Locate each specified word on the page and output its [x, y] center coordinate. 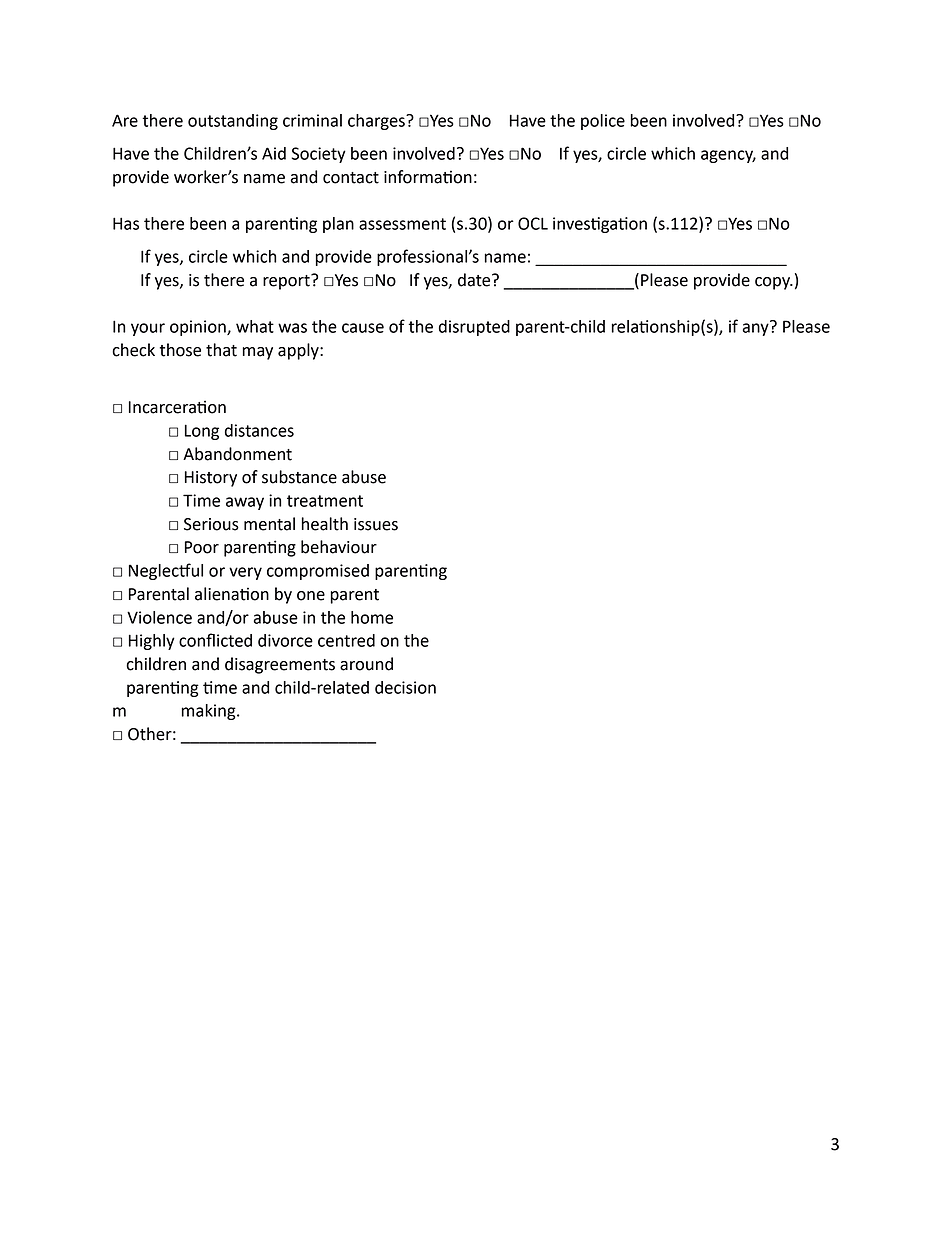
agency [728, 156]
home [372, 617]
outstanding [233, 122]
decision [405, 687]
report [287, 282]
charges [377, 122]
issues [376, 524]
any [757, 328]
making [210, 712]
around [366, 664]
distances [259, 430]
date [475, 280]
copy [773, 283]
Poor [202, 547]
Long [202, 432]
